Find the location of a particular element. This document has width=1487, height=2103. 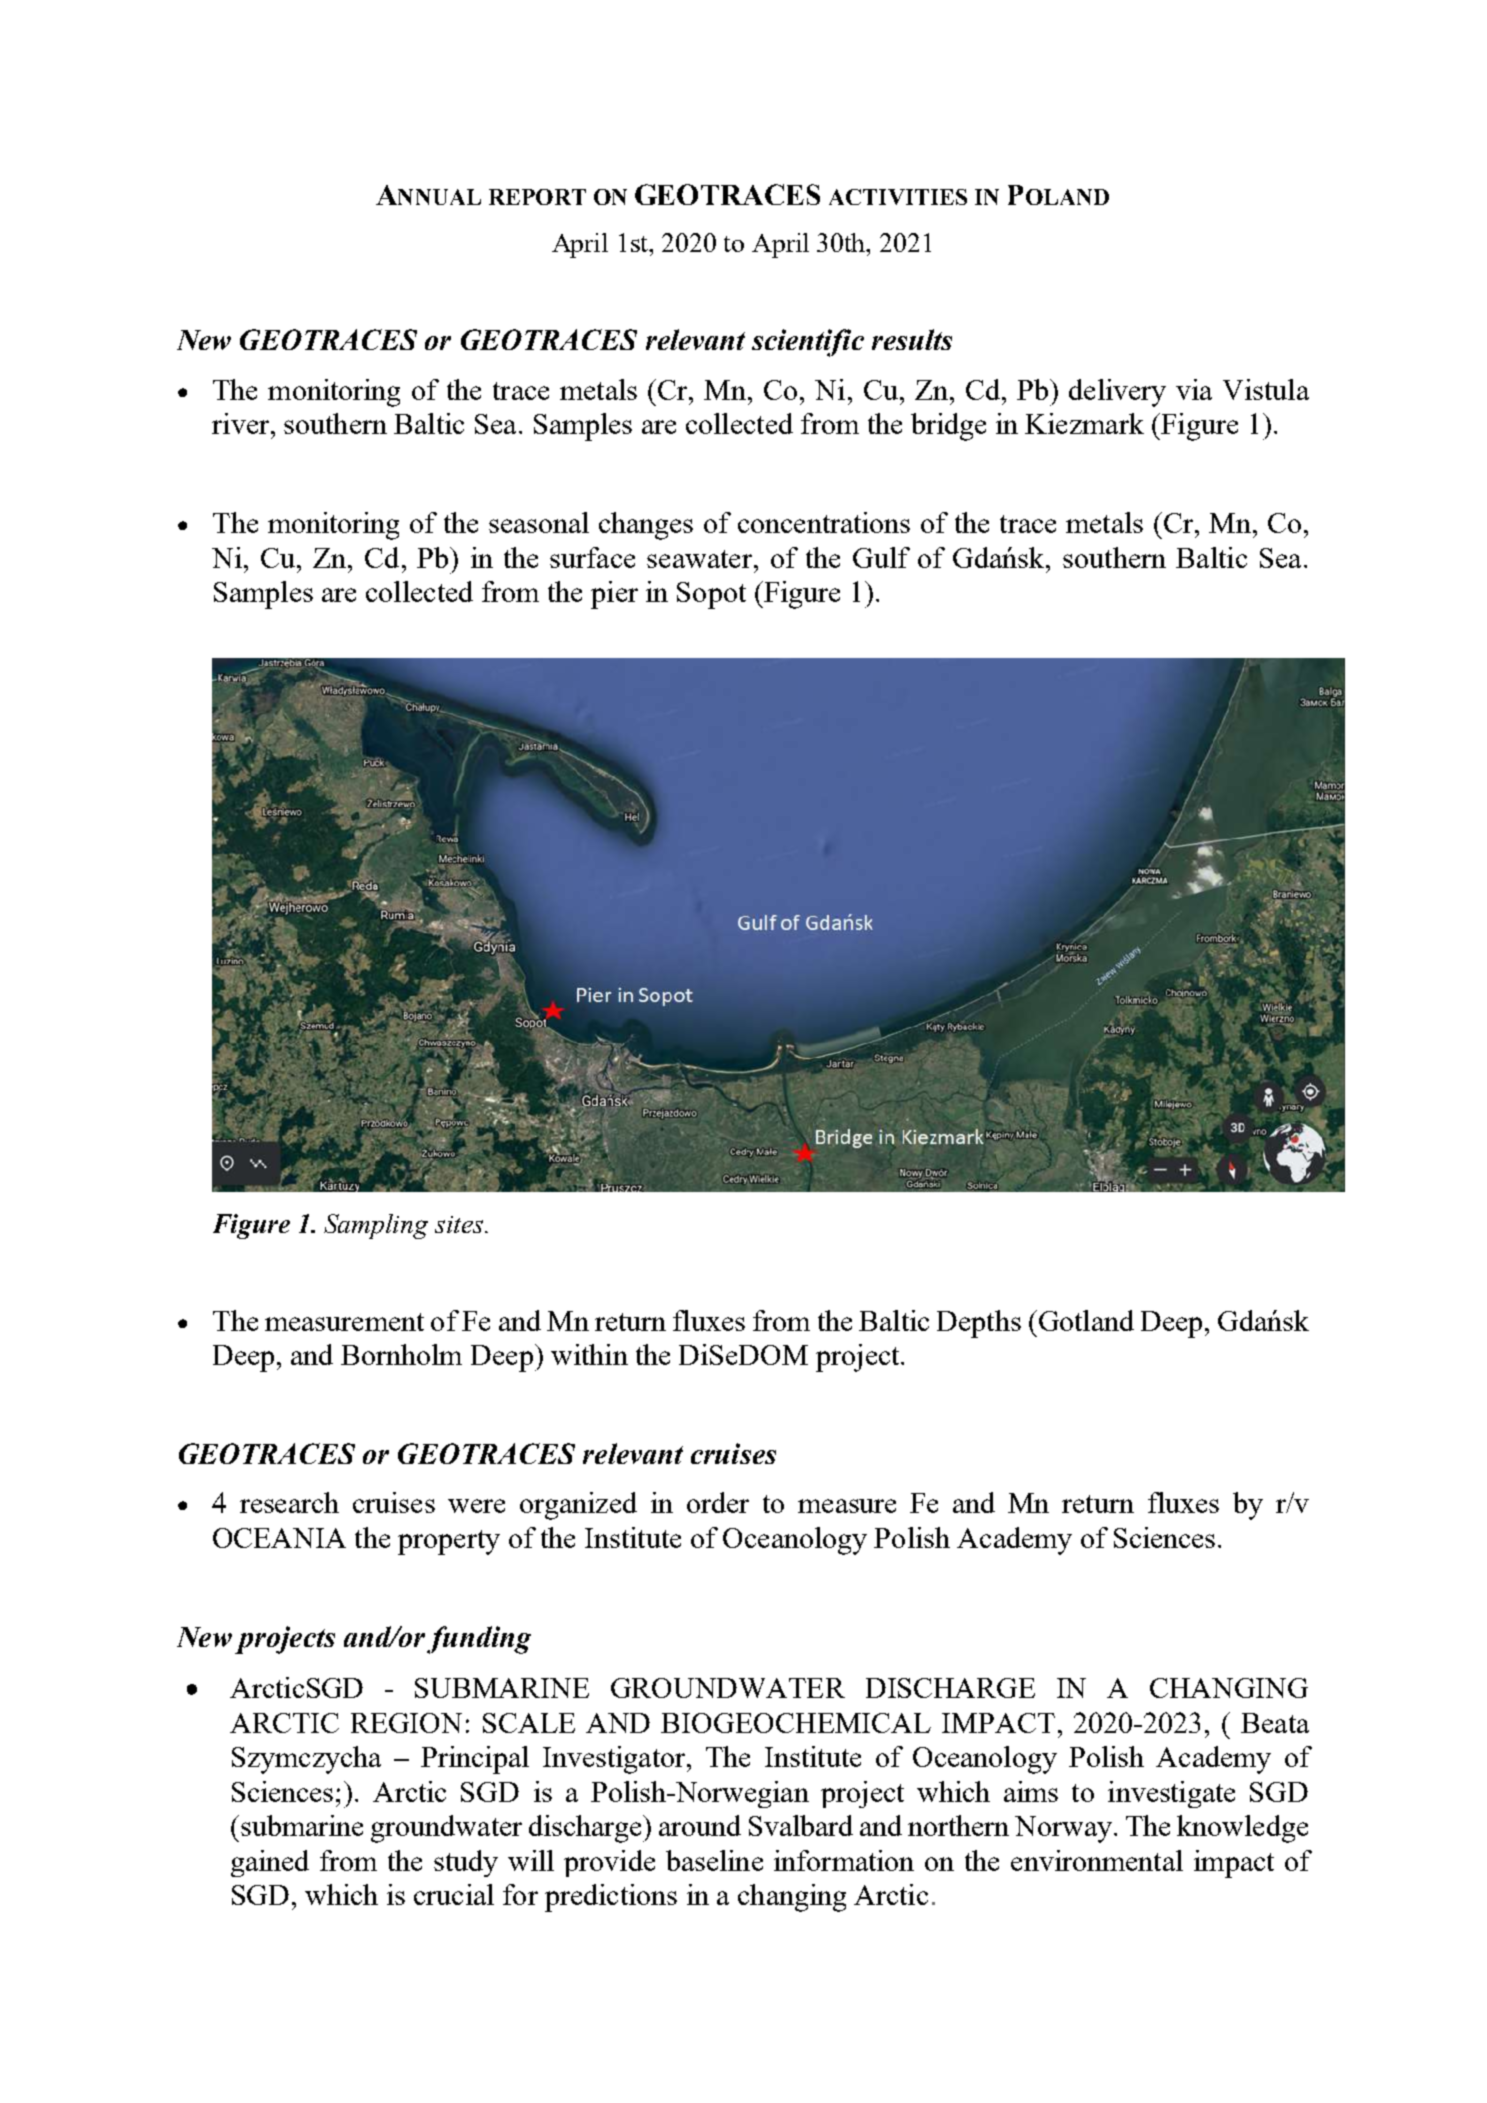

gained is located at coordinates (270, 1863).
